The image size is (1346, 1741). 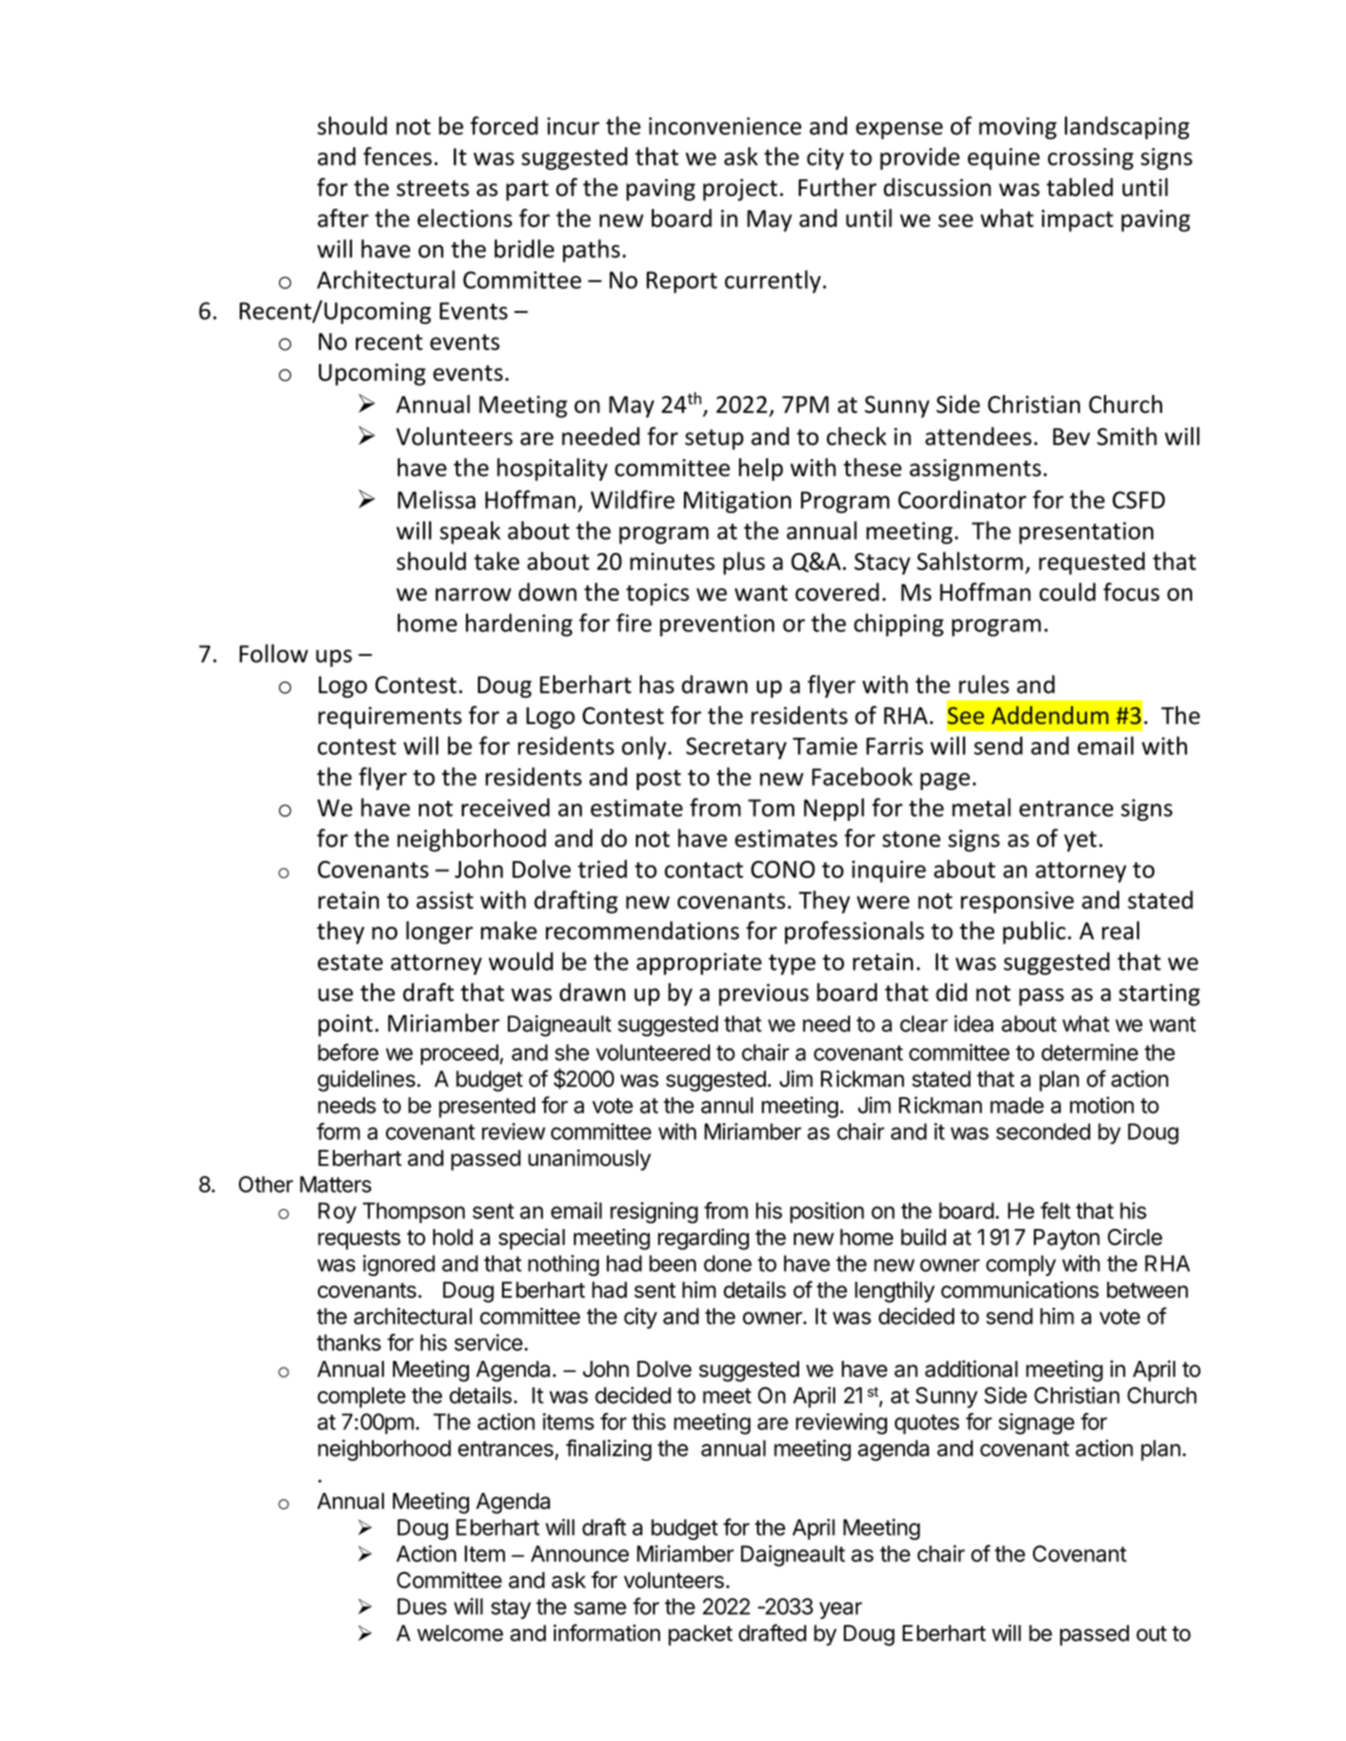 What do you see at coordinates (422, 1606) in the screenshot?
I see `Dues` at bounding box center [422, 1606].
